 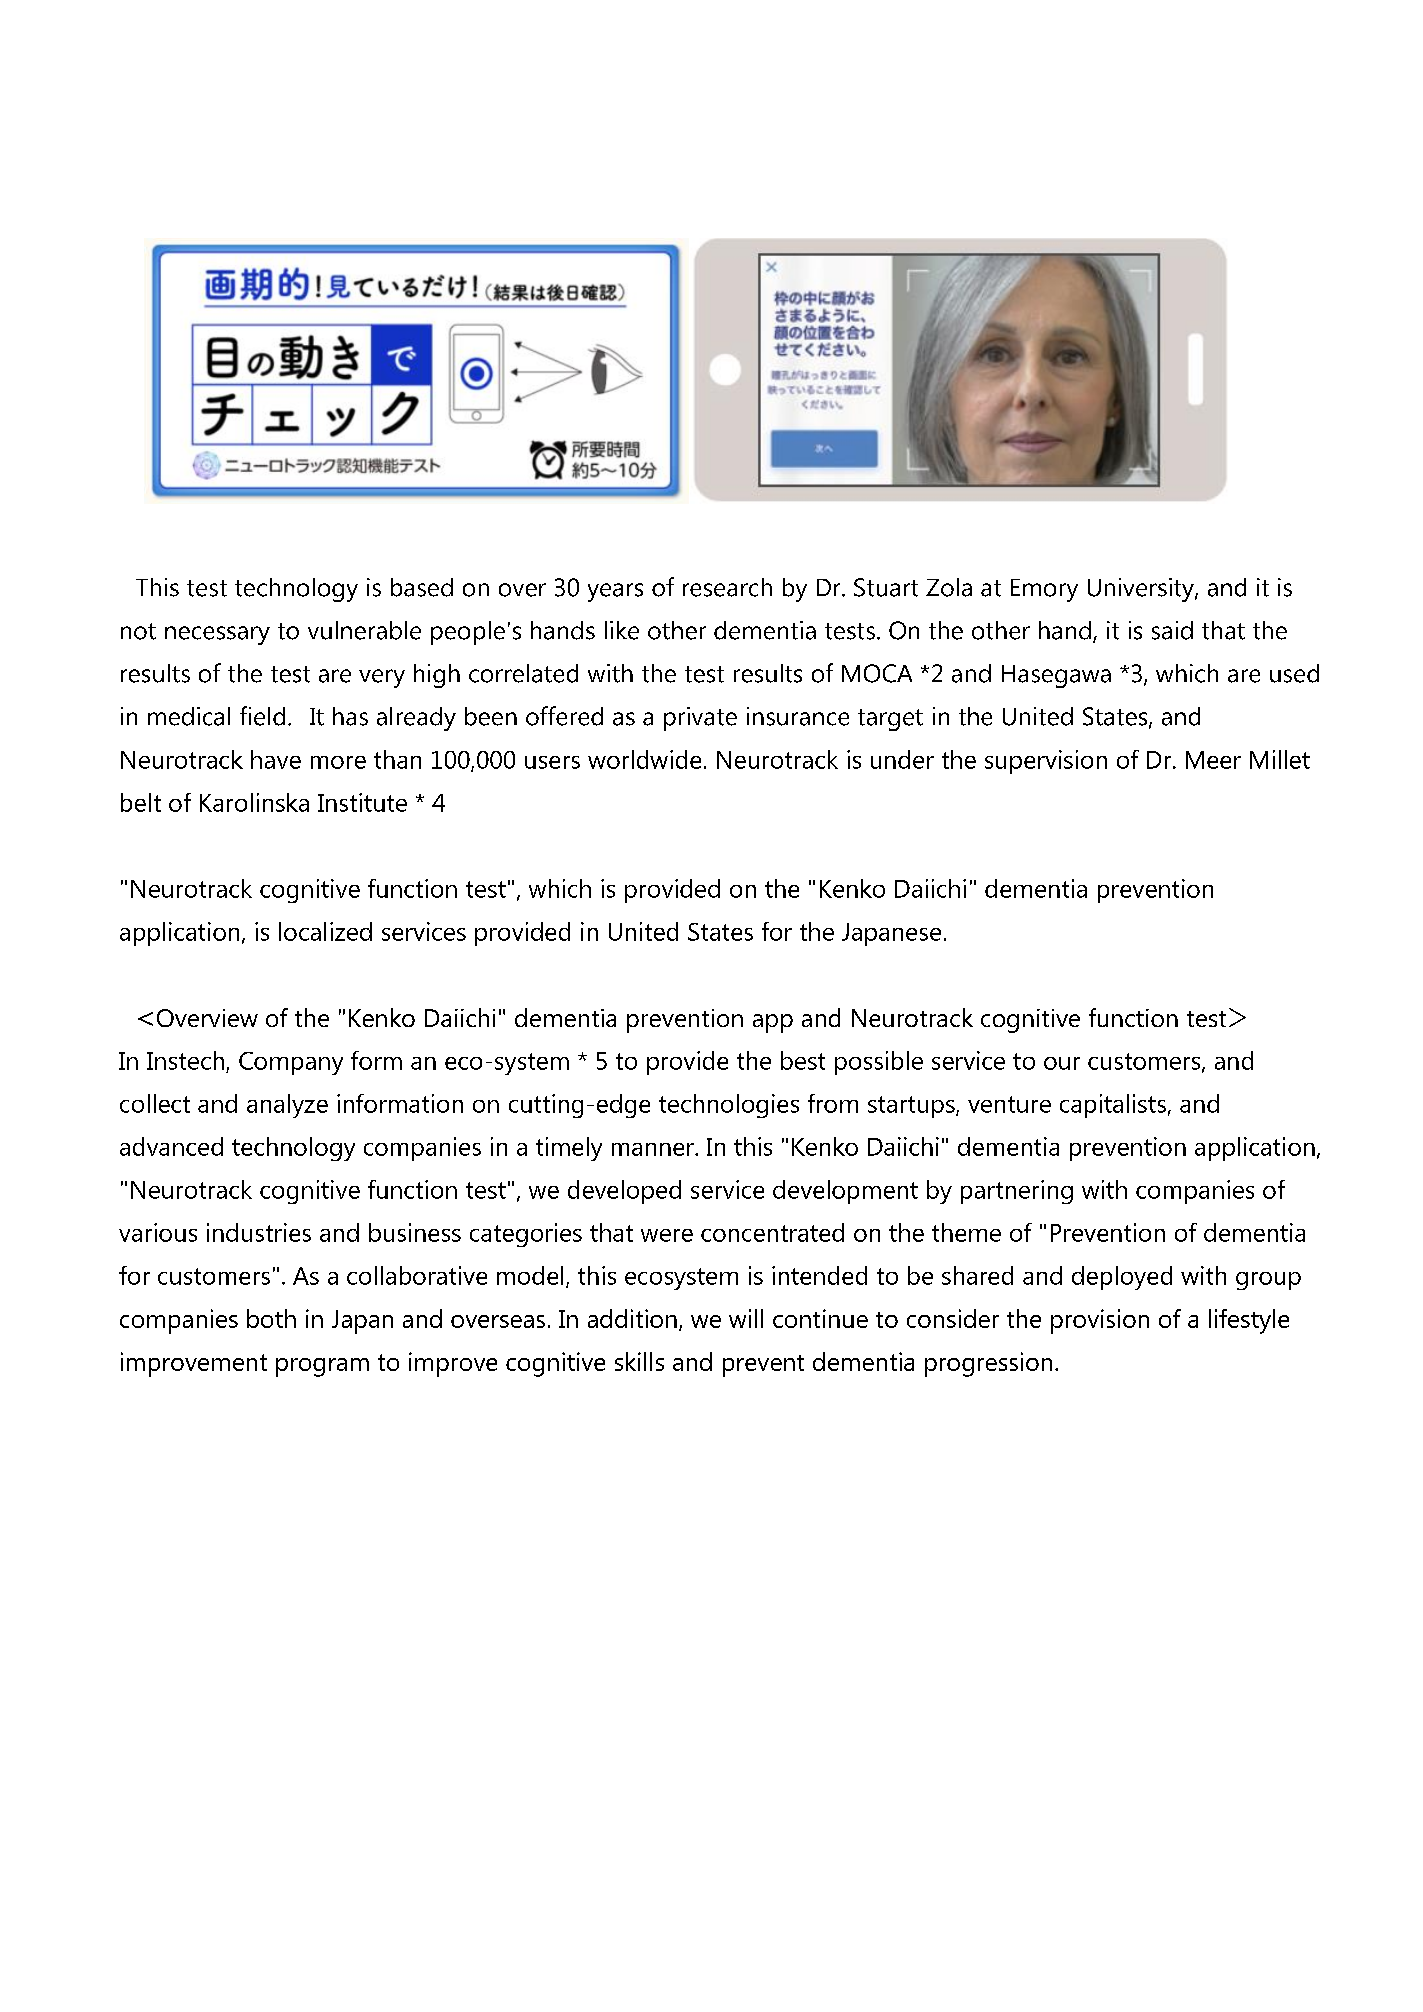 What do you see at coordinates (746, 1318) in the screenshot?
I see `will` at bounding box center [746, 1318].
